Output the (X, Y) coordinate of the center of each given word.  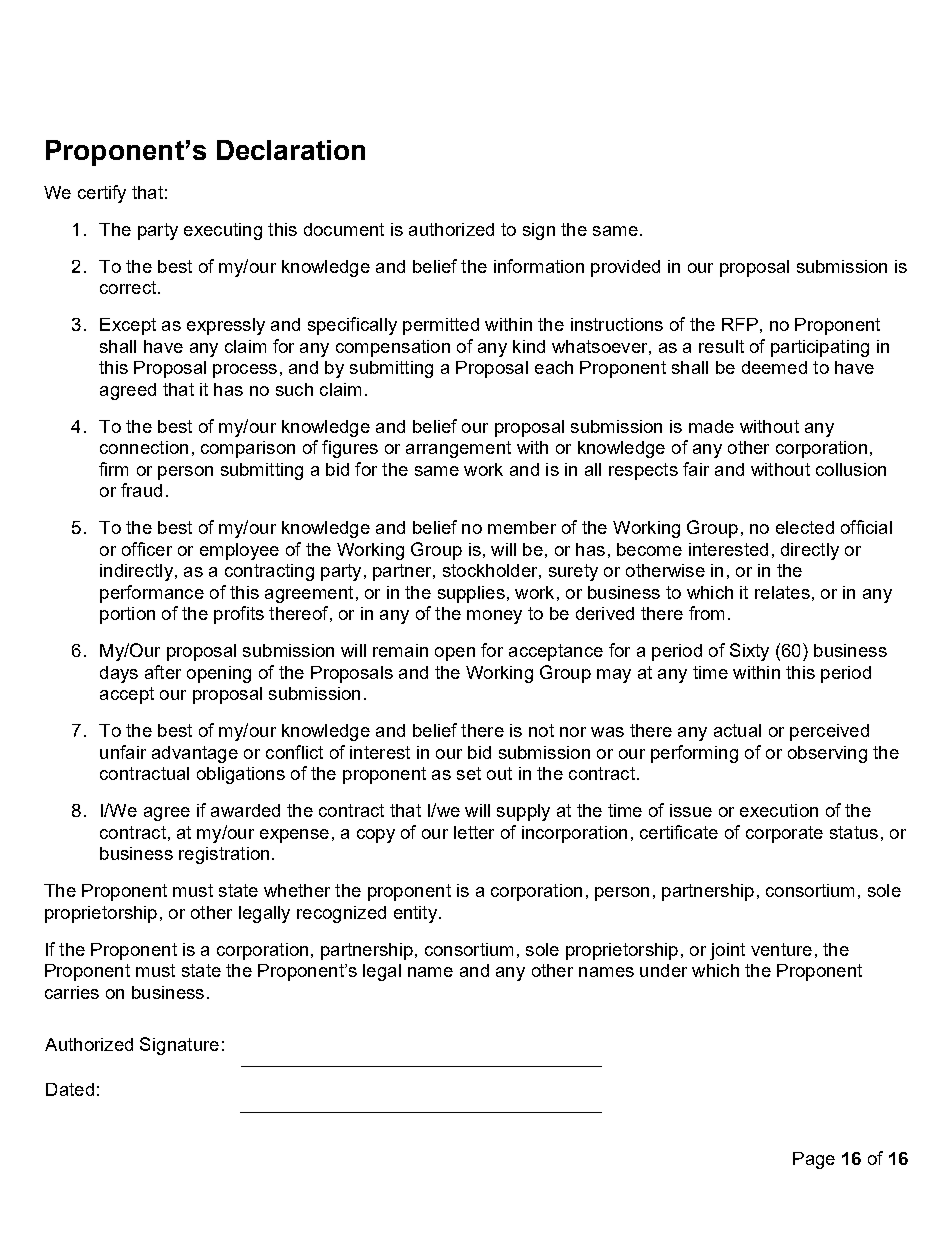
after (163, 672)
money (494, 617)
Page (814, 1160)
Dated (70, 1089)
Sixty (749, 652)
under (663, 970)
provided (625, 268)
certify (102, 194)
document (344, 229)
